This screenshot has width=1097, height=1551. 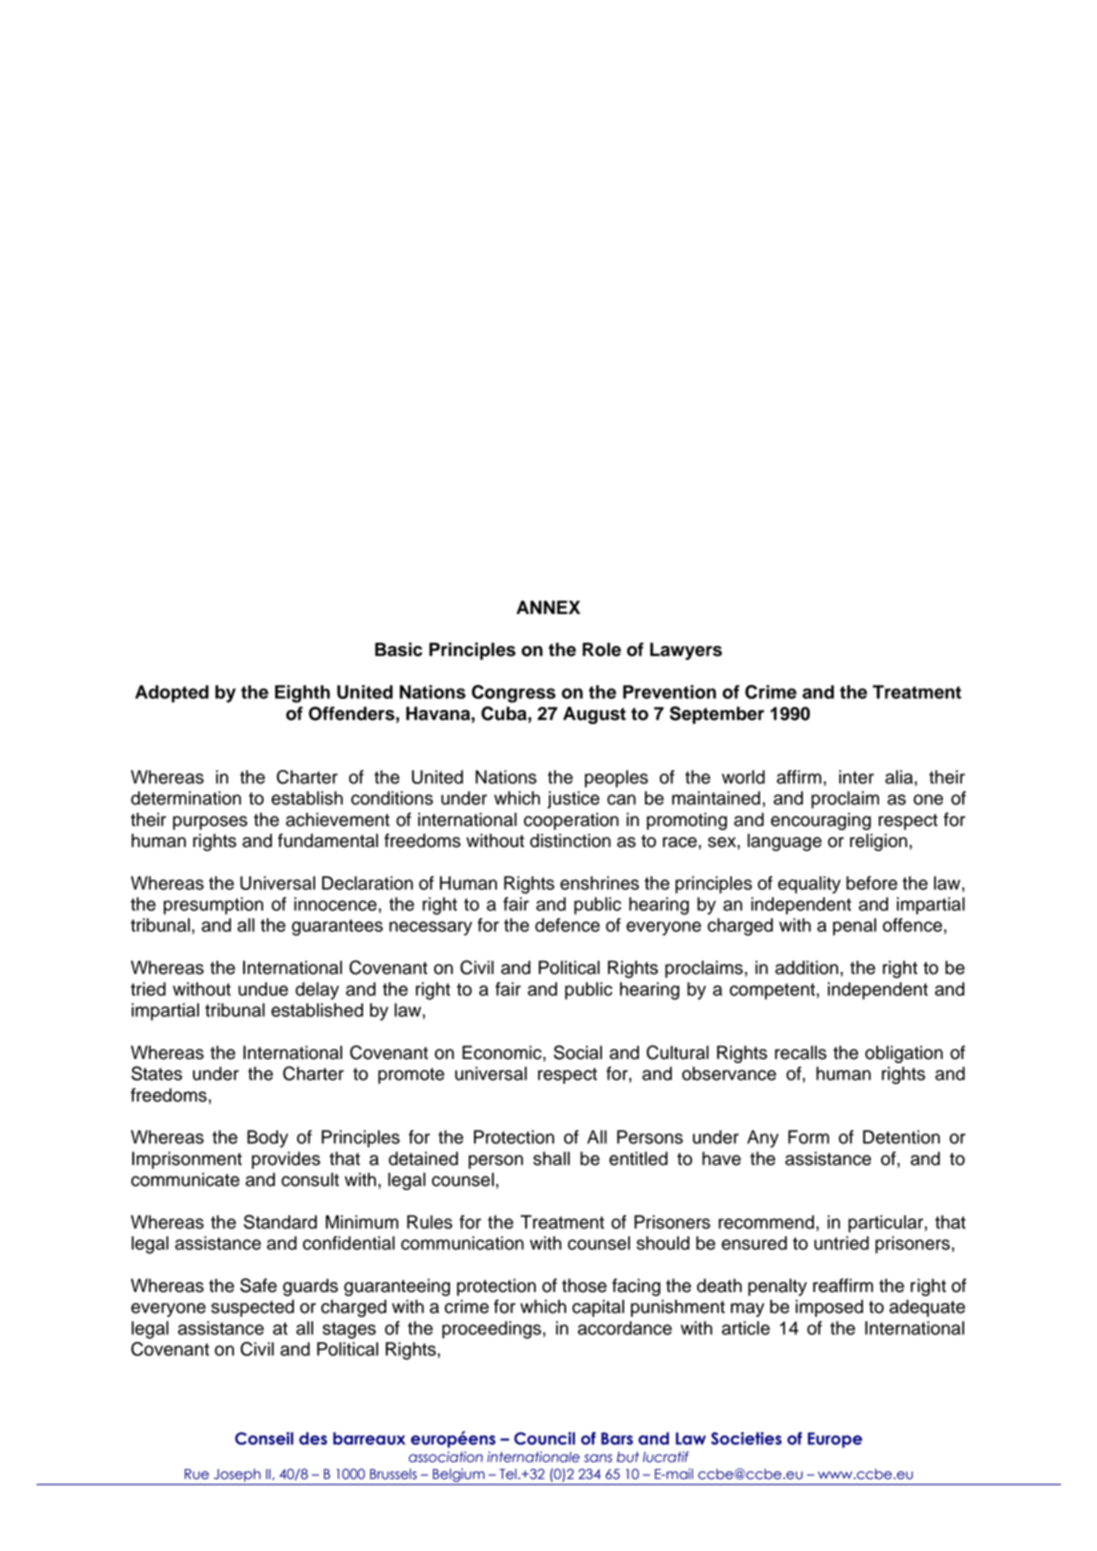 What do you see at coordinates (548, 607) in the screenshot?
I see `ANNEX` at bounding box center [548, 607].
